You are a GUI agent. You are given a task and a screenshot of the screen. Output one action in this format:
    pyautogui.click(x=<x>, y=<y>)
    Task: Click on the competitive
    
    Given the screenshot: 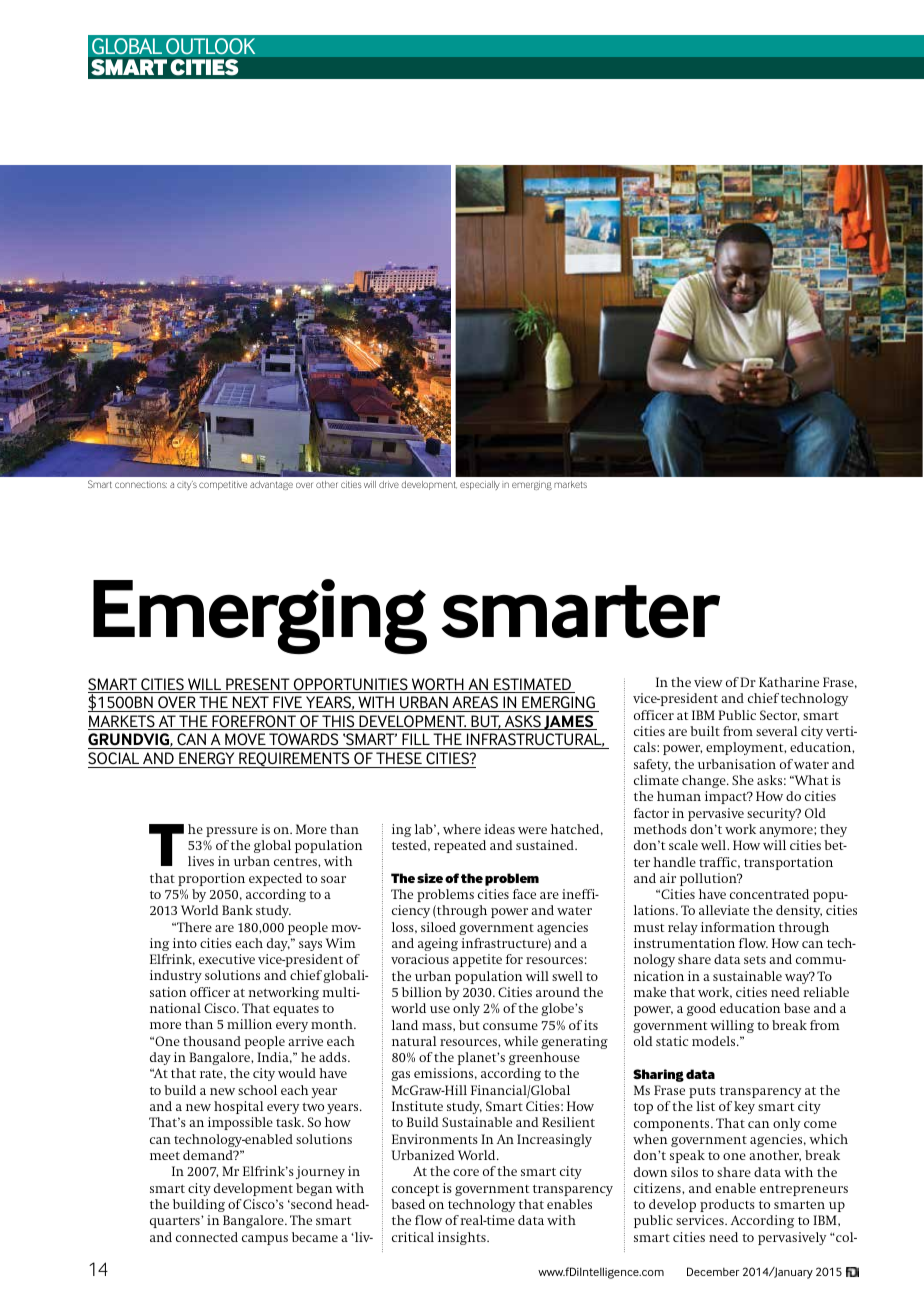 What is the action you would take?
    pyautogui.click(x=223, y=485)
